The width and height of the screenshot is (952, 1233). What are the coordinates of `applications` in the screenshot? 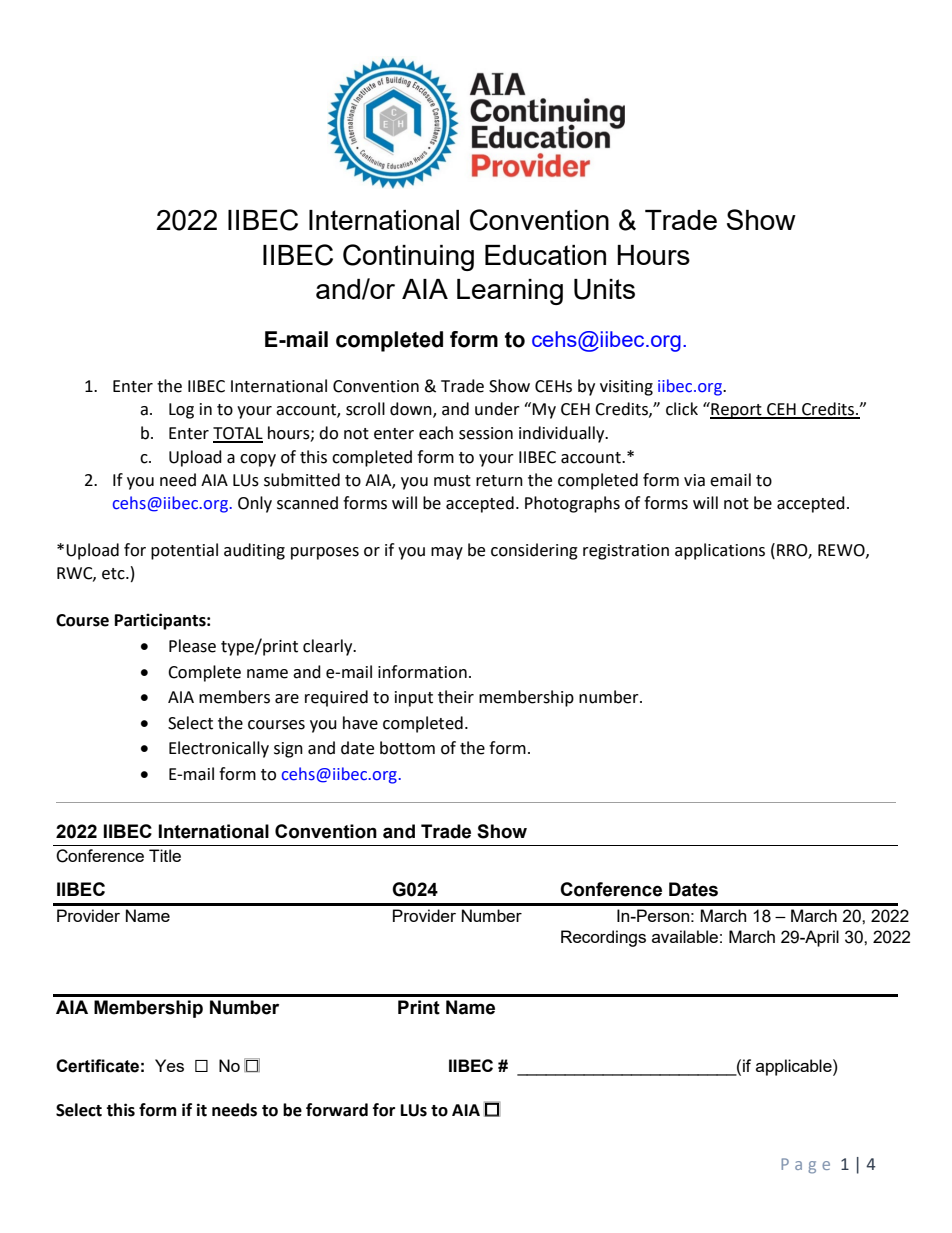 It's located at (720, 551).
